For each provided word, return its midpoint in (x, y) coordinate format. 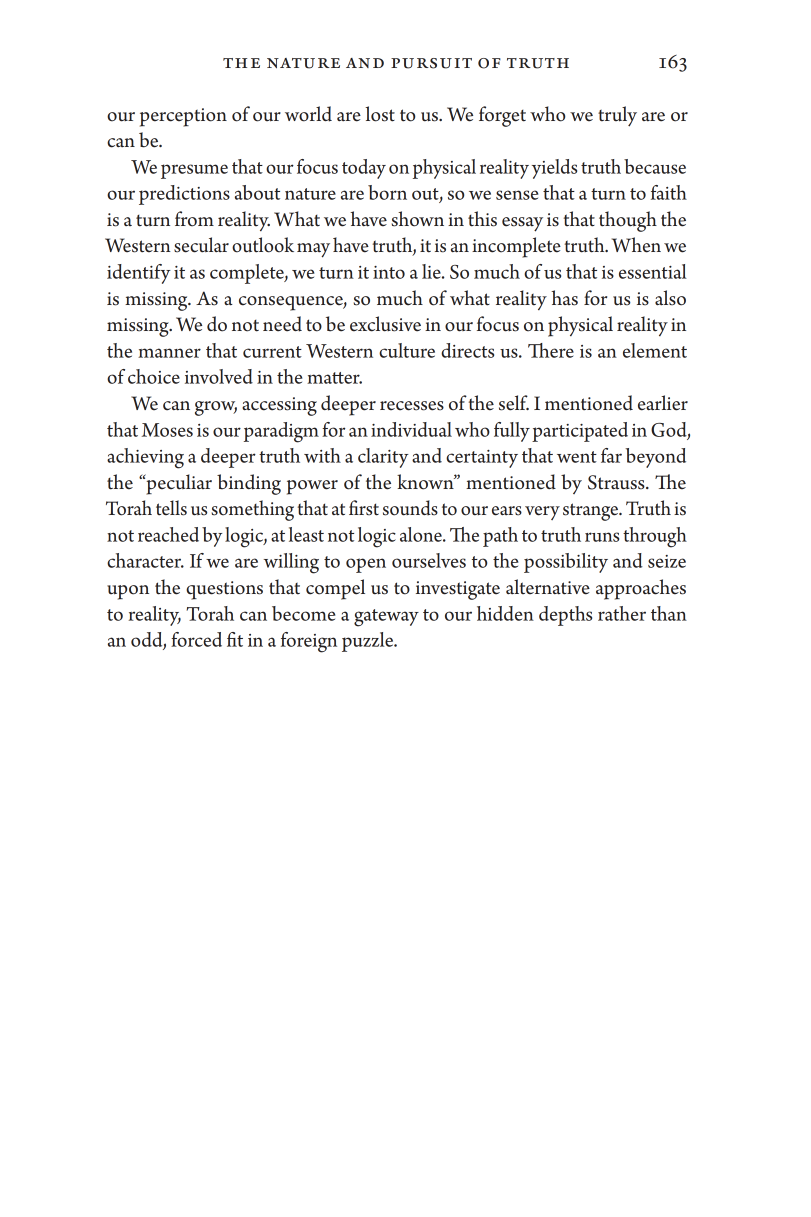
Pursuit (431, 63)
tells (171, 508)
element (655, 350)
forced (196, 639)
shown (418, 219)
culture (407, 350)
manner (169, 353)
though (628, 221)
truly (617, 116)
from (194, 219)
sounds (410, 508)
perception (183, 117)
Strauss (617, 482)
